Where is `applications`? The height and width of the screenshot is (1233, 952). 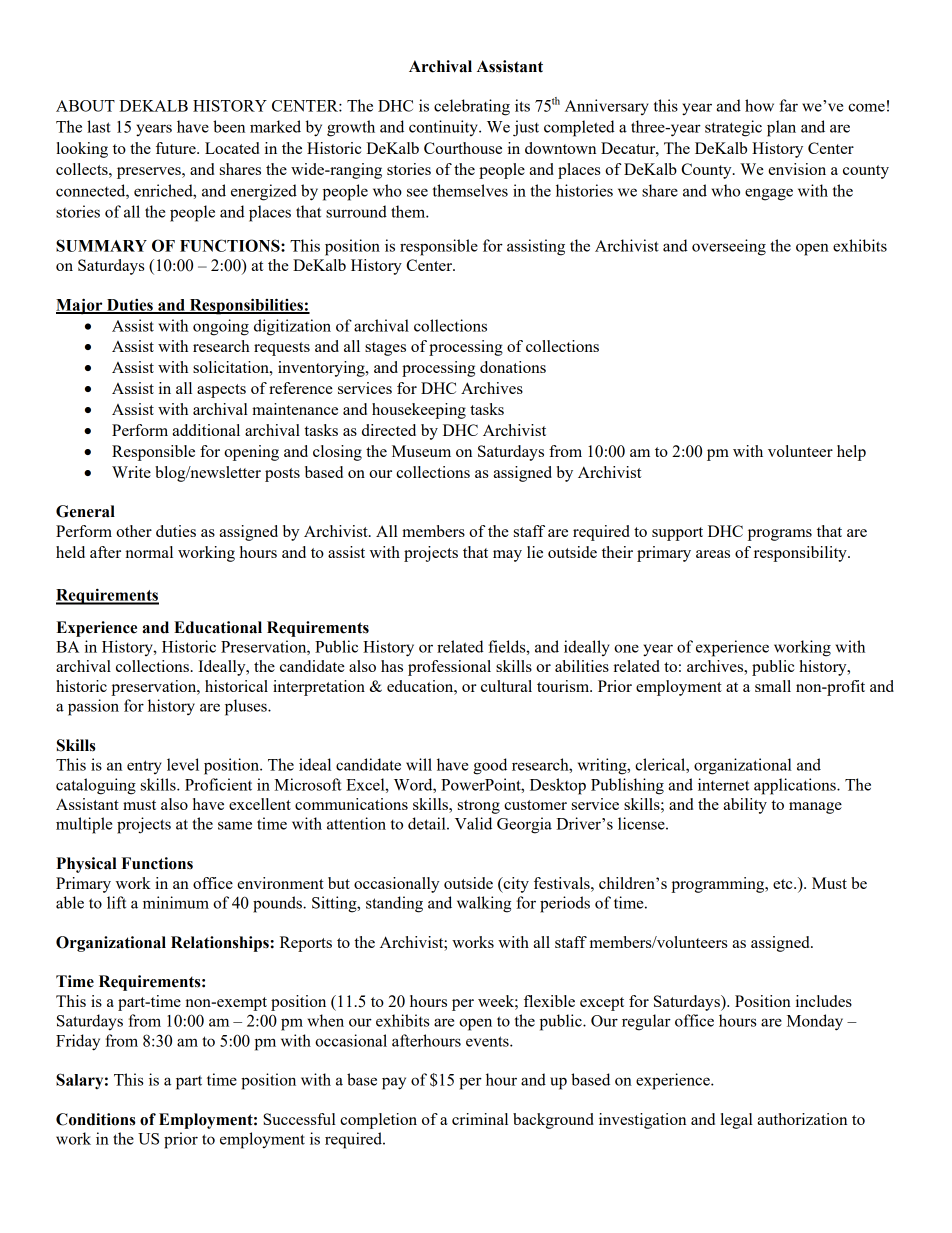 applications is located at coordinates (796, 786).
